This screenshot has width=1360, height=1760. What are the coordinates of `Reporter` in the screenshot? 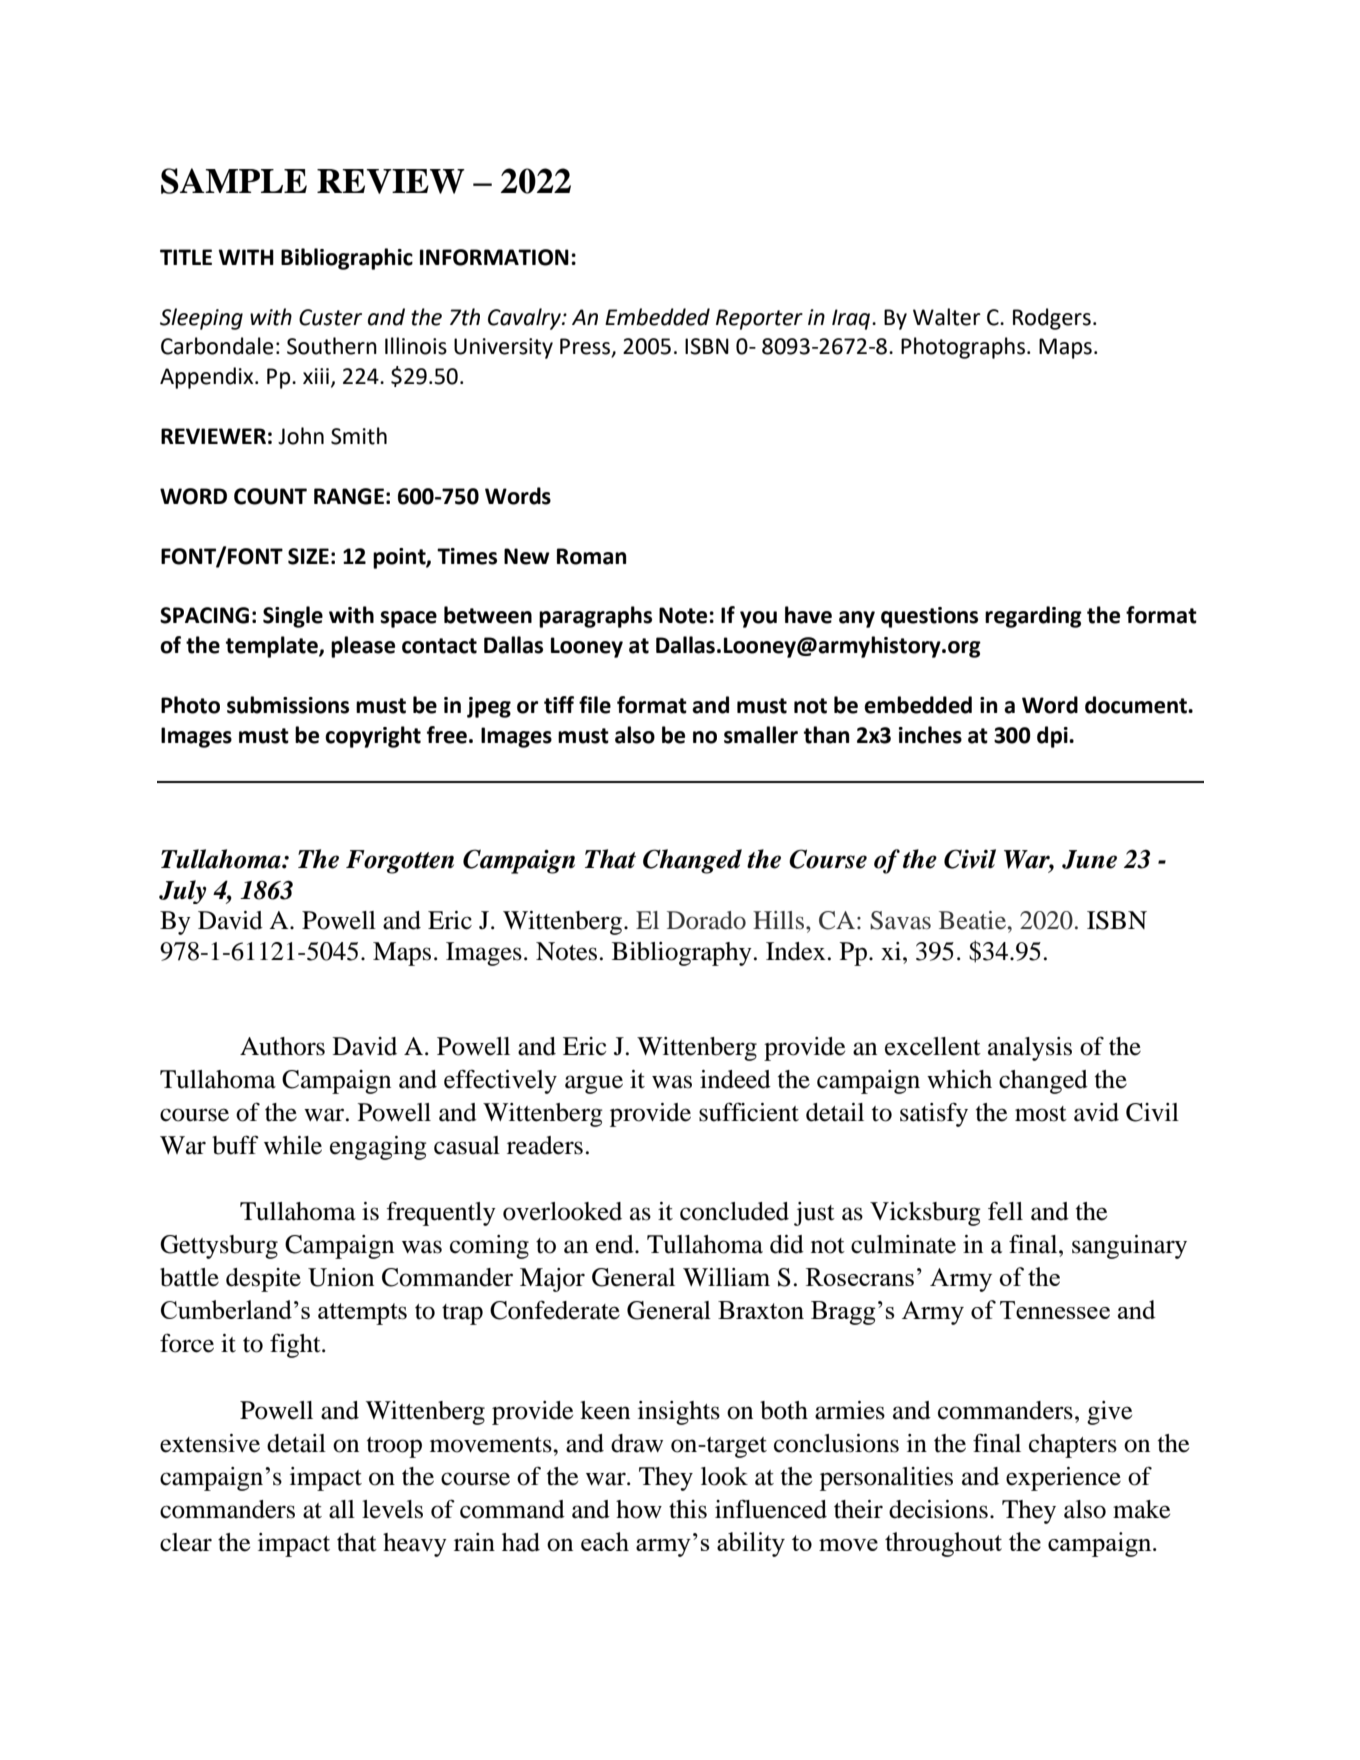 It's located at (759, 319).
